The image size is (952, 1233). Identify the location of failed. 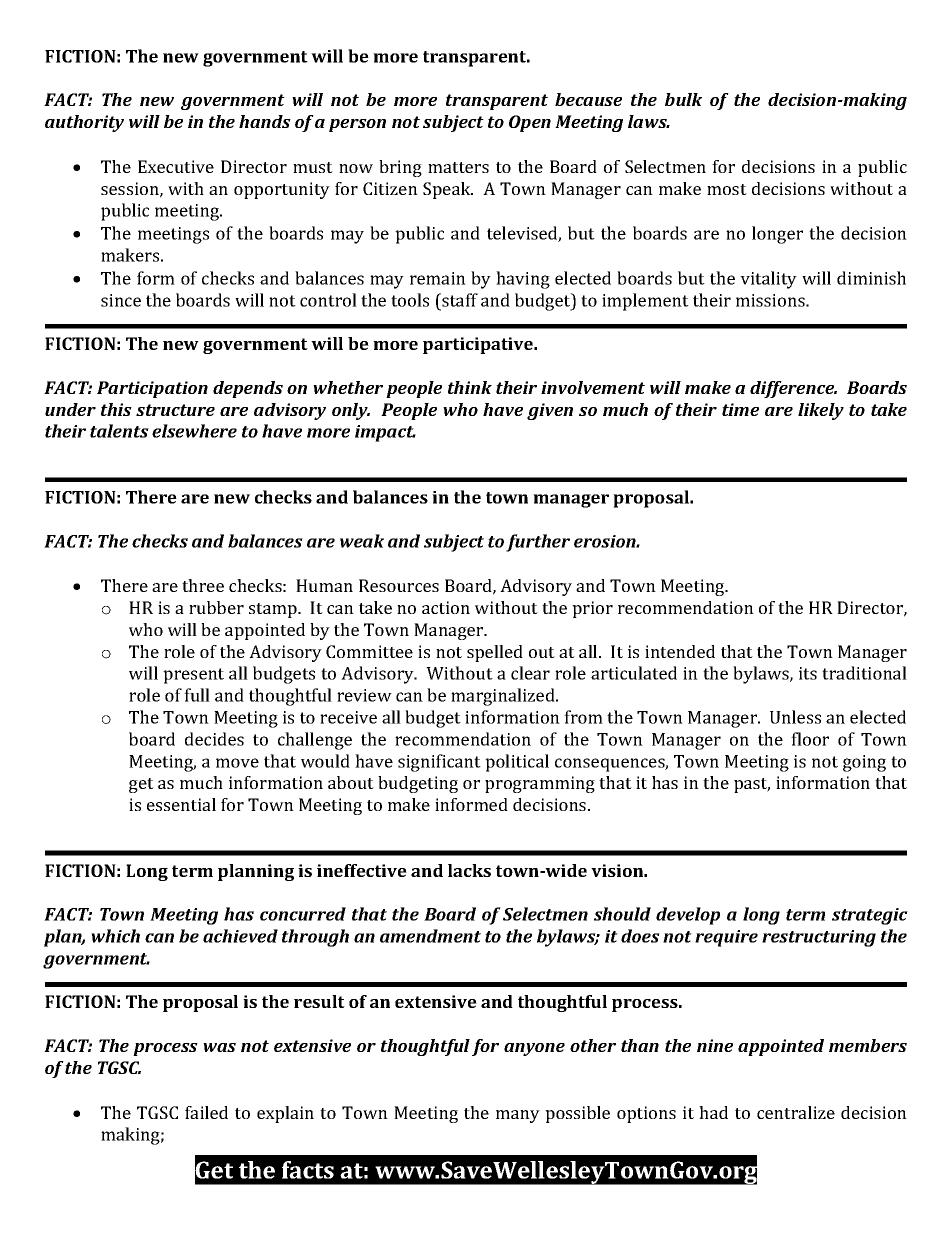
(206, 1112).
